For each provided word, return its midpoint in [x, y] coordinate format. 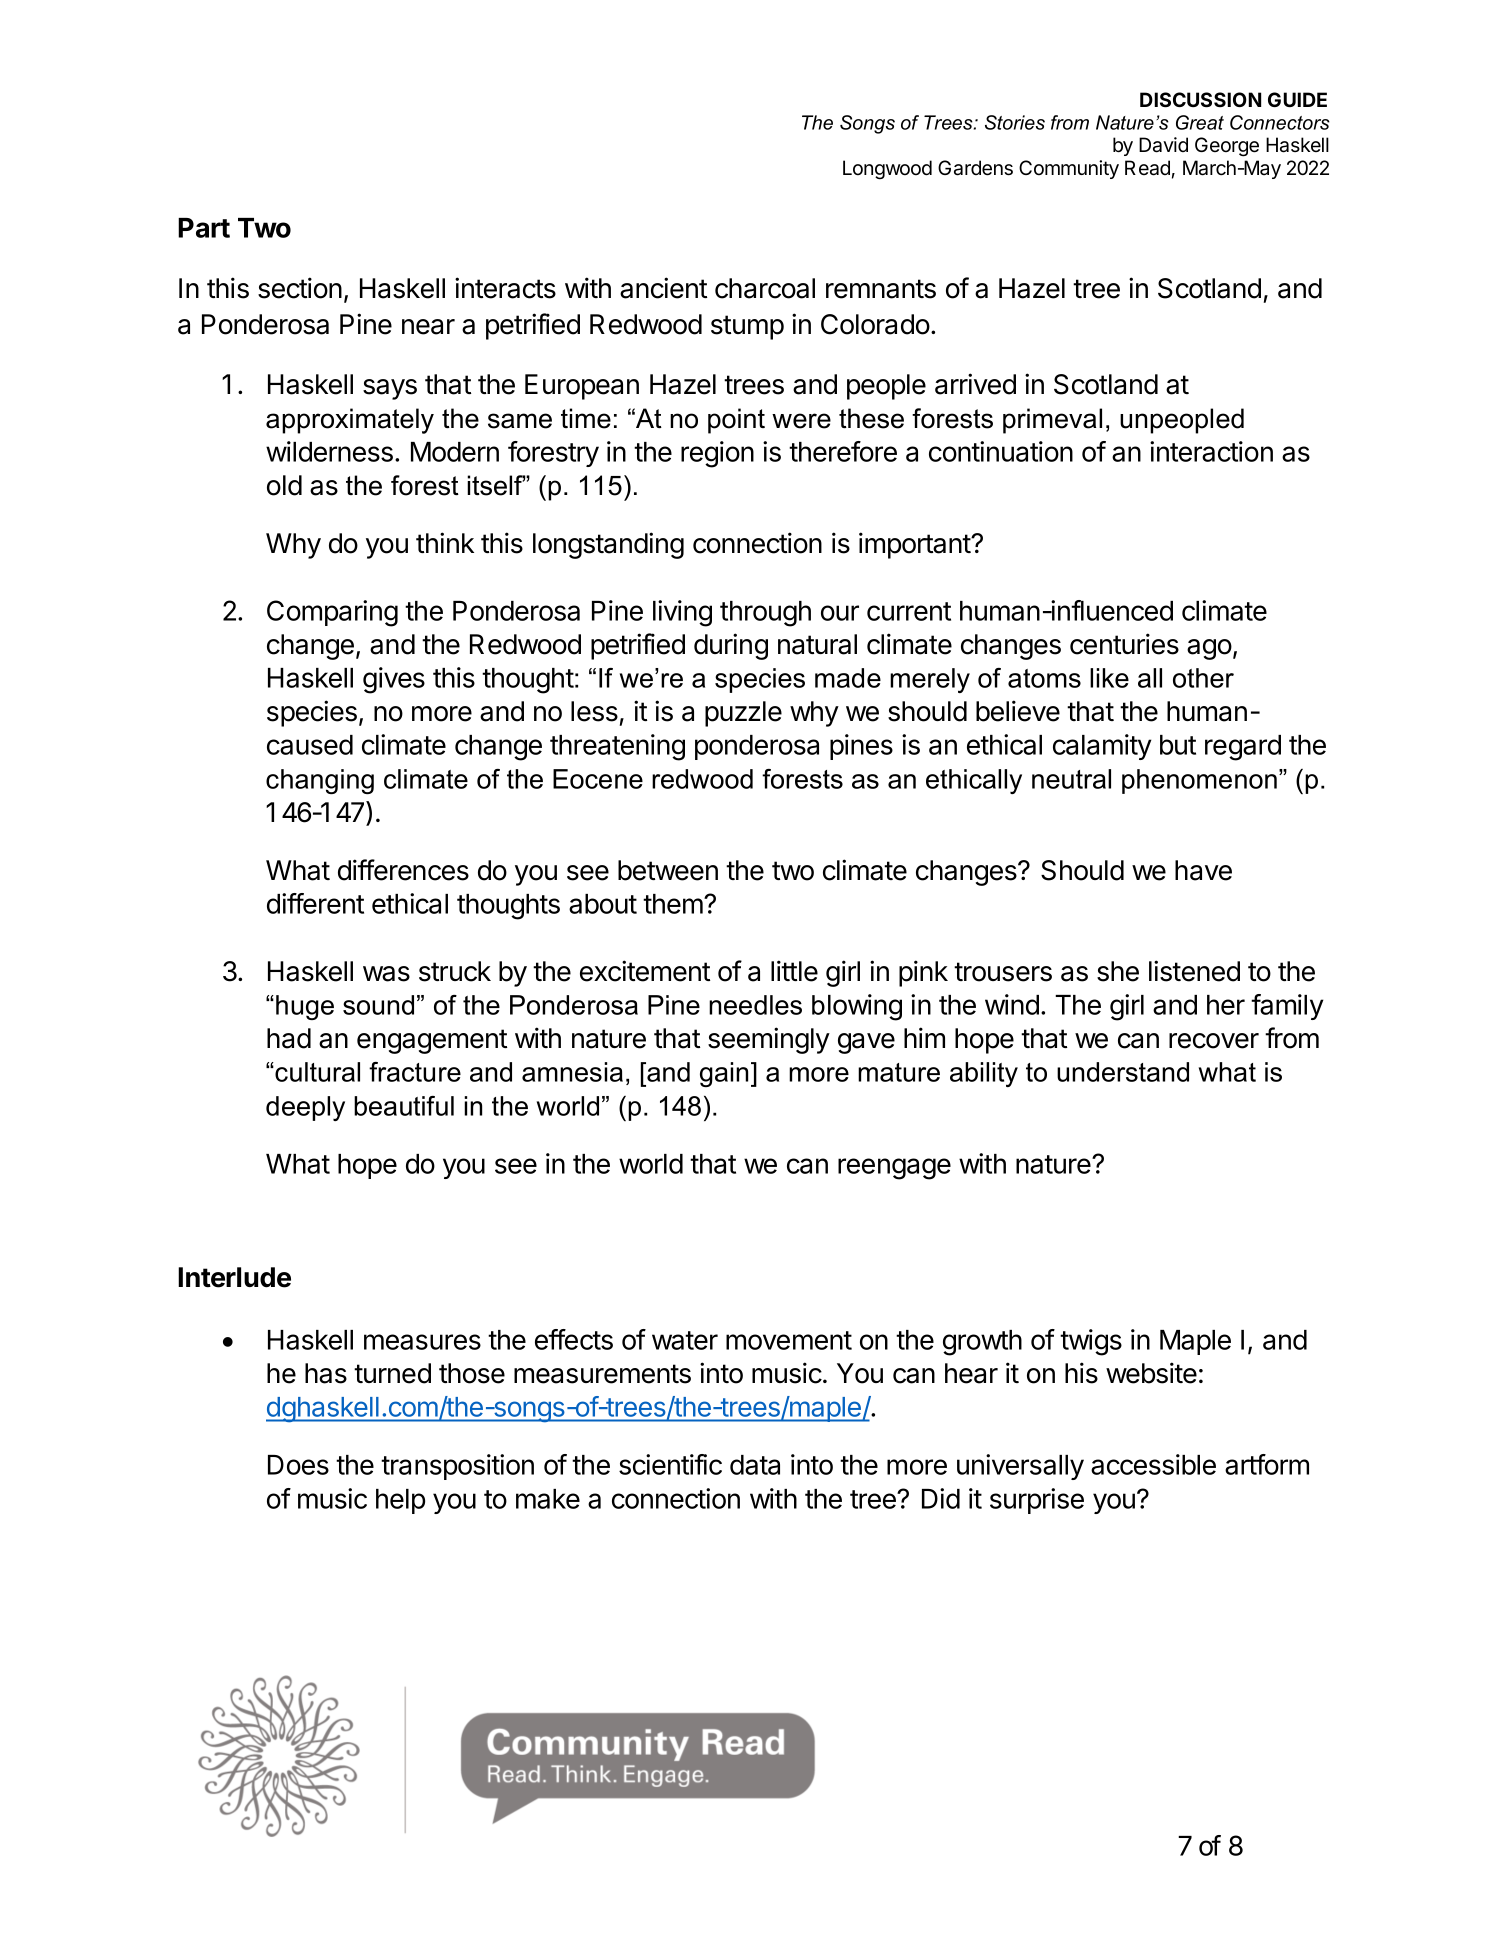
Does [298, 1465]
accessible [1153, 1464]
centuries [1124, 644]
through [765, 614]
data [755, 1465]
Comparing [332, 613]
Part [204, 228]
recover [1214, 1041]
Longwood [887, 170]
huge [305, 1007]
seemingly [769, 1040]
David [1163, 145]
